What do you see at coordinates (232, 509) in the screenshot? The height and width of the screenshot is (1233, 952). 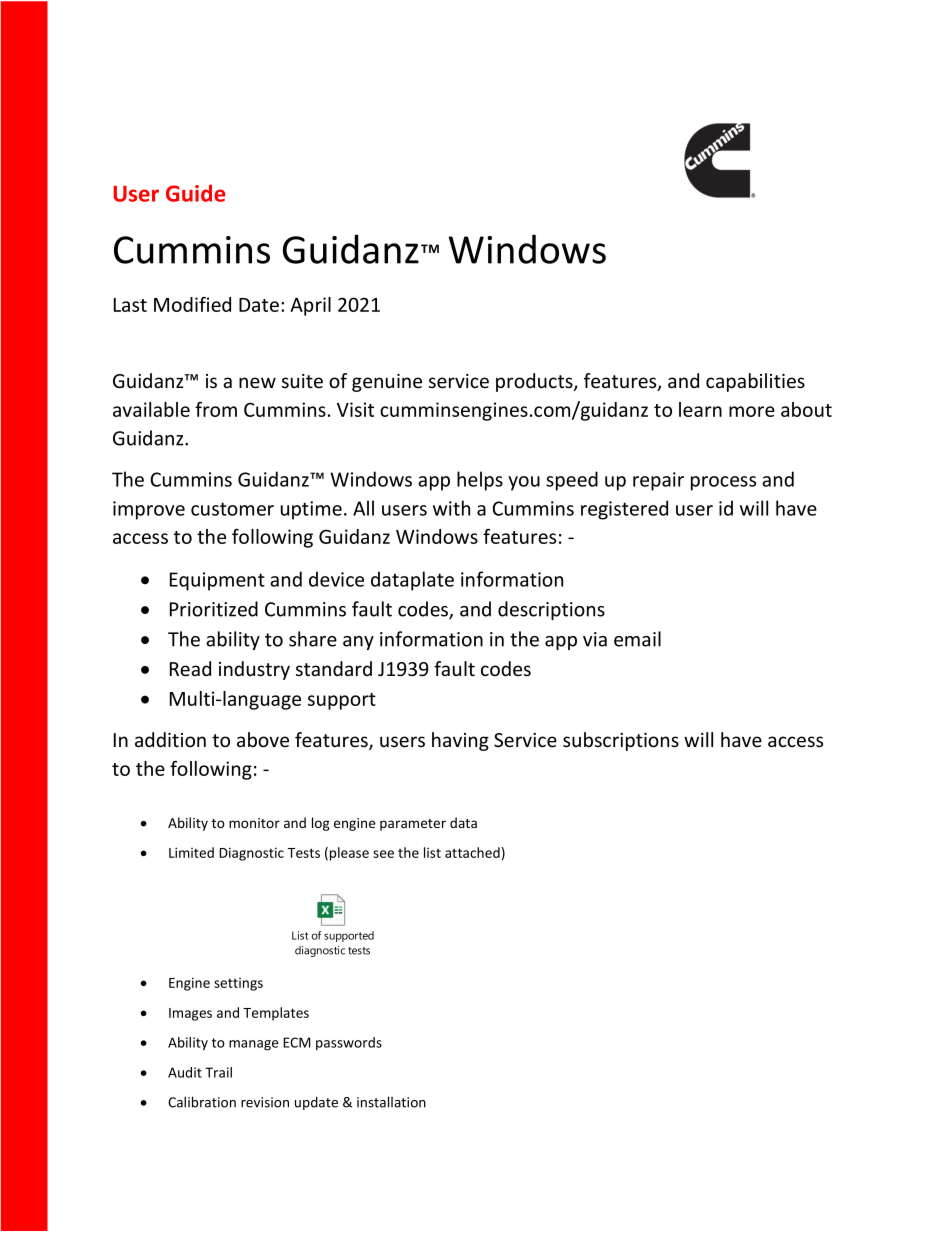 I see `customer` at bounding box center [232, 509].
